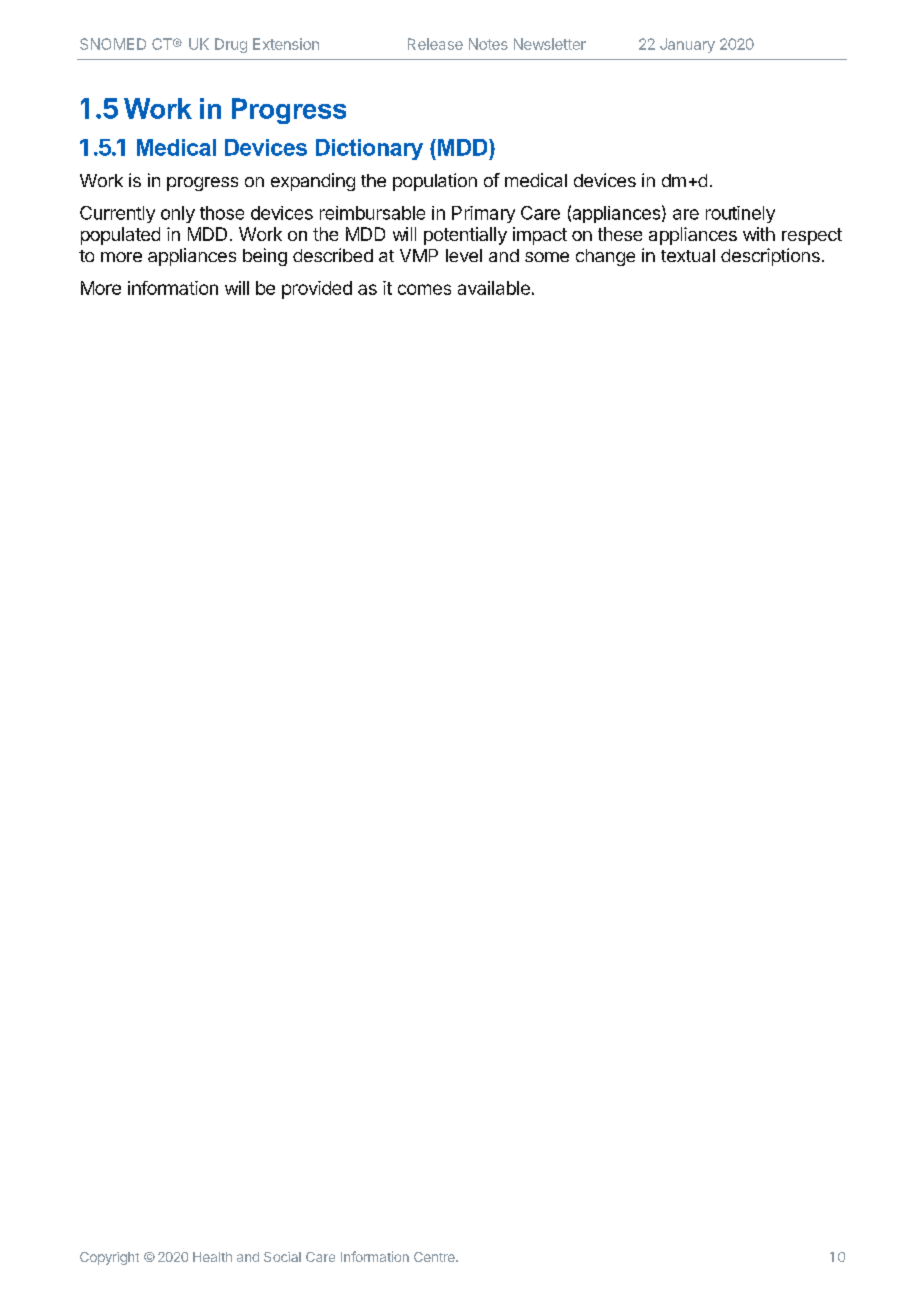 This screenshot has width=924, height=1308. What do you see at coordinates (282, 1257) in the screenshot?
I see `Social` at bounding box center [282, 1257].
